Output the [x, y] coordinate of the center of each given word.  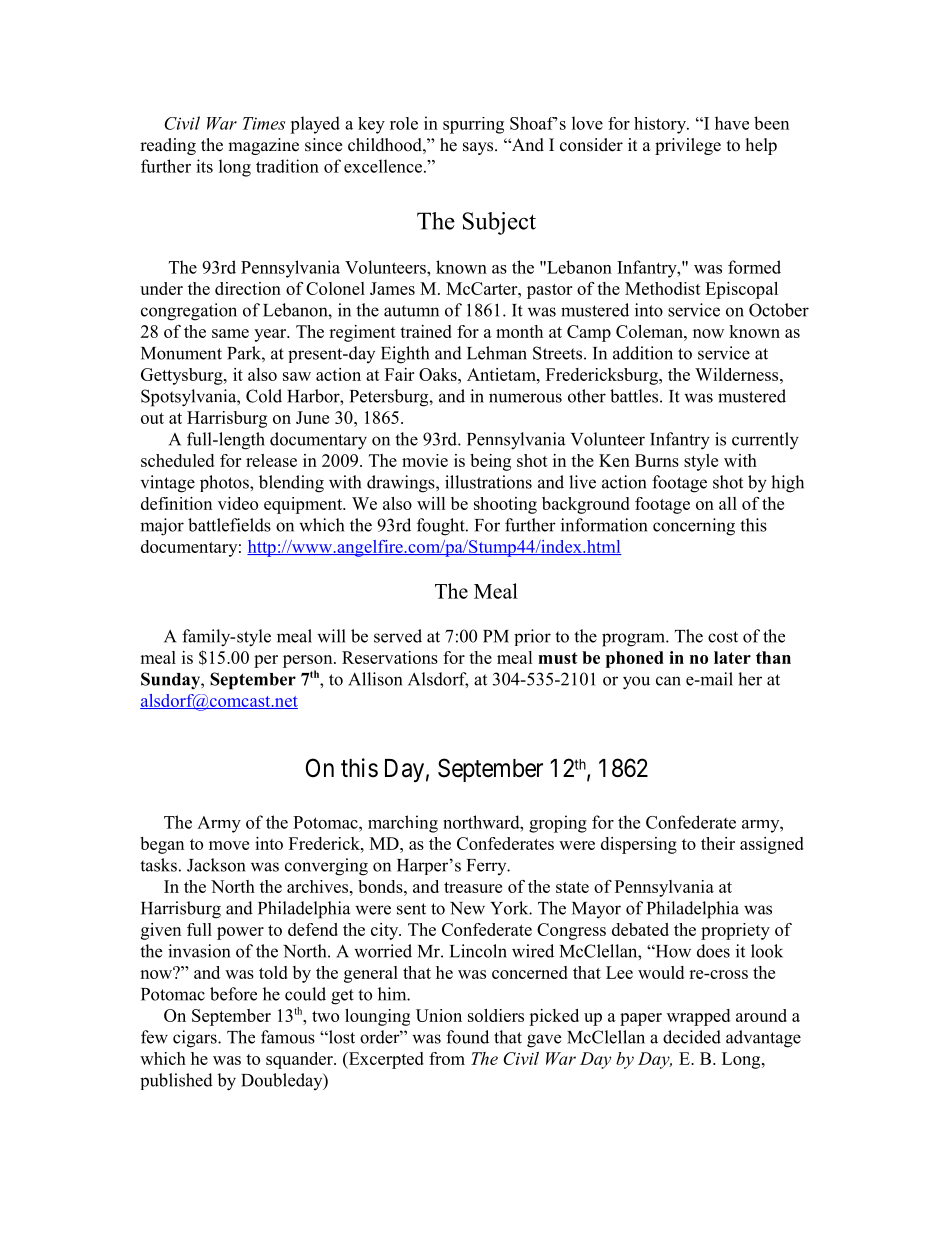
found [467, 1037]
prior [532, 637]
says [479, 148]
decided [692, 1037]
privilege [688, 146]
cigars [196, 1039]
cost [723, 637]
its [204, 166]
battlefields [229, 525]
